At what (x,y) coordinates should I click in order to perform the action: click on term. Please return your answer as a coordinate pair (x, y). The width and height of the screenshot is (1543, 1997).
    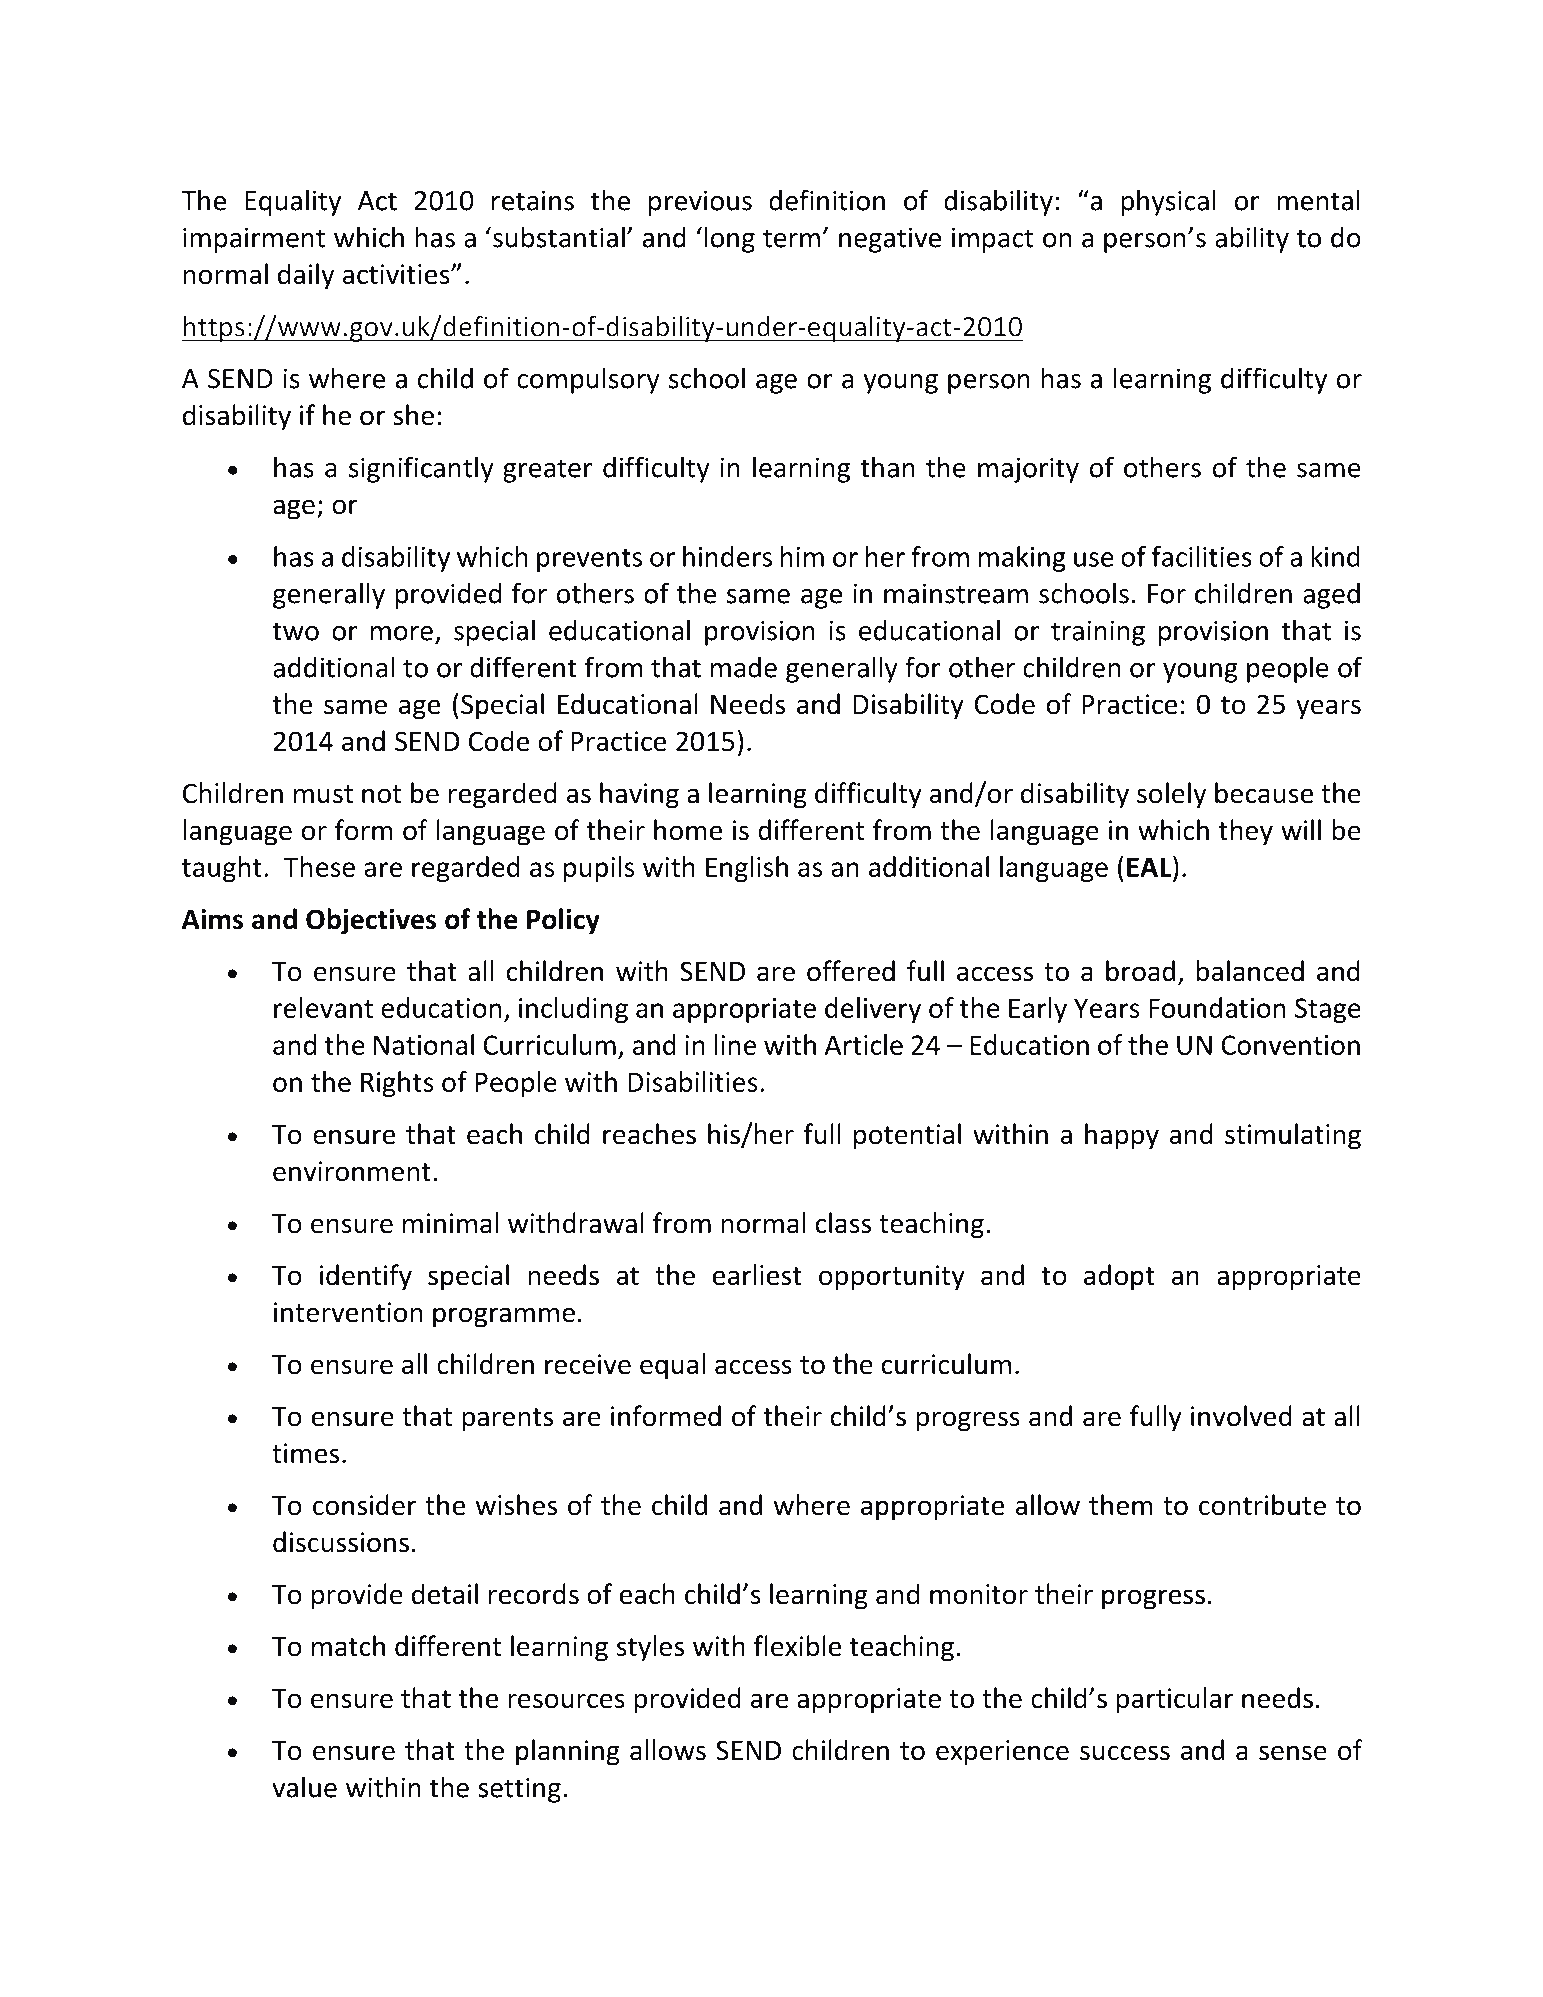
    Looking at the image, I should click on (791, 238).
